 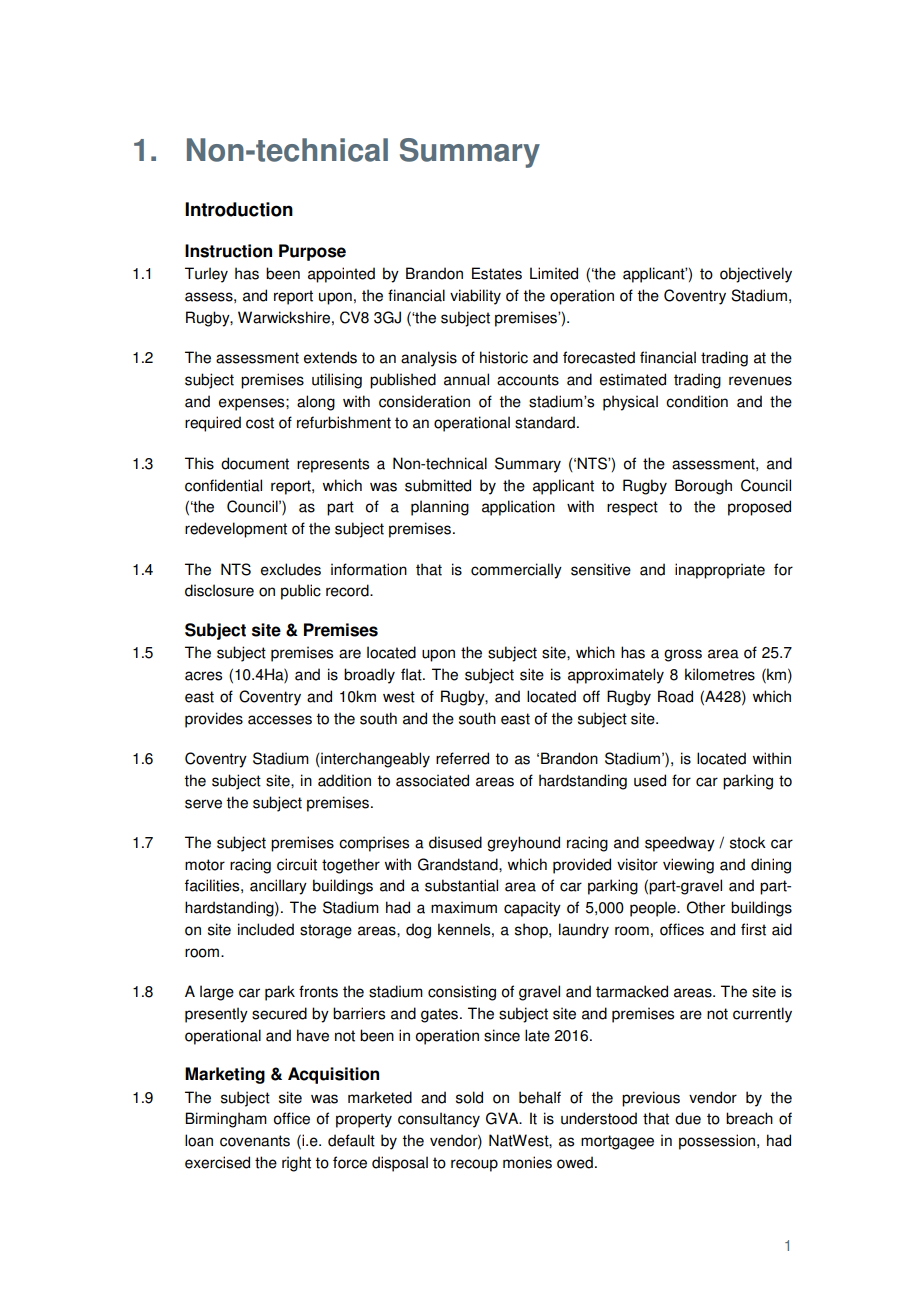 I want to click on flat, so click(x=412, y=674).
